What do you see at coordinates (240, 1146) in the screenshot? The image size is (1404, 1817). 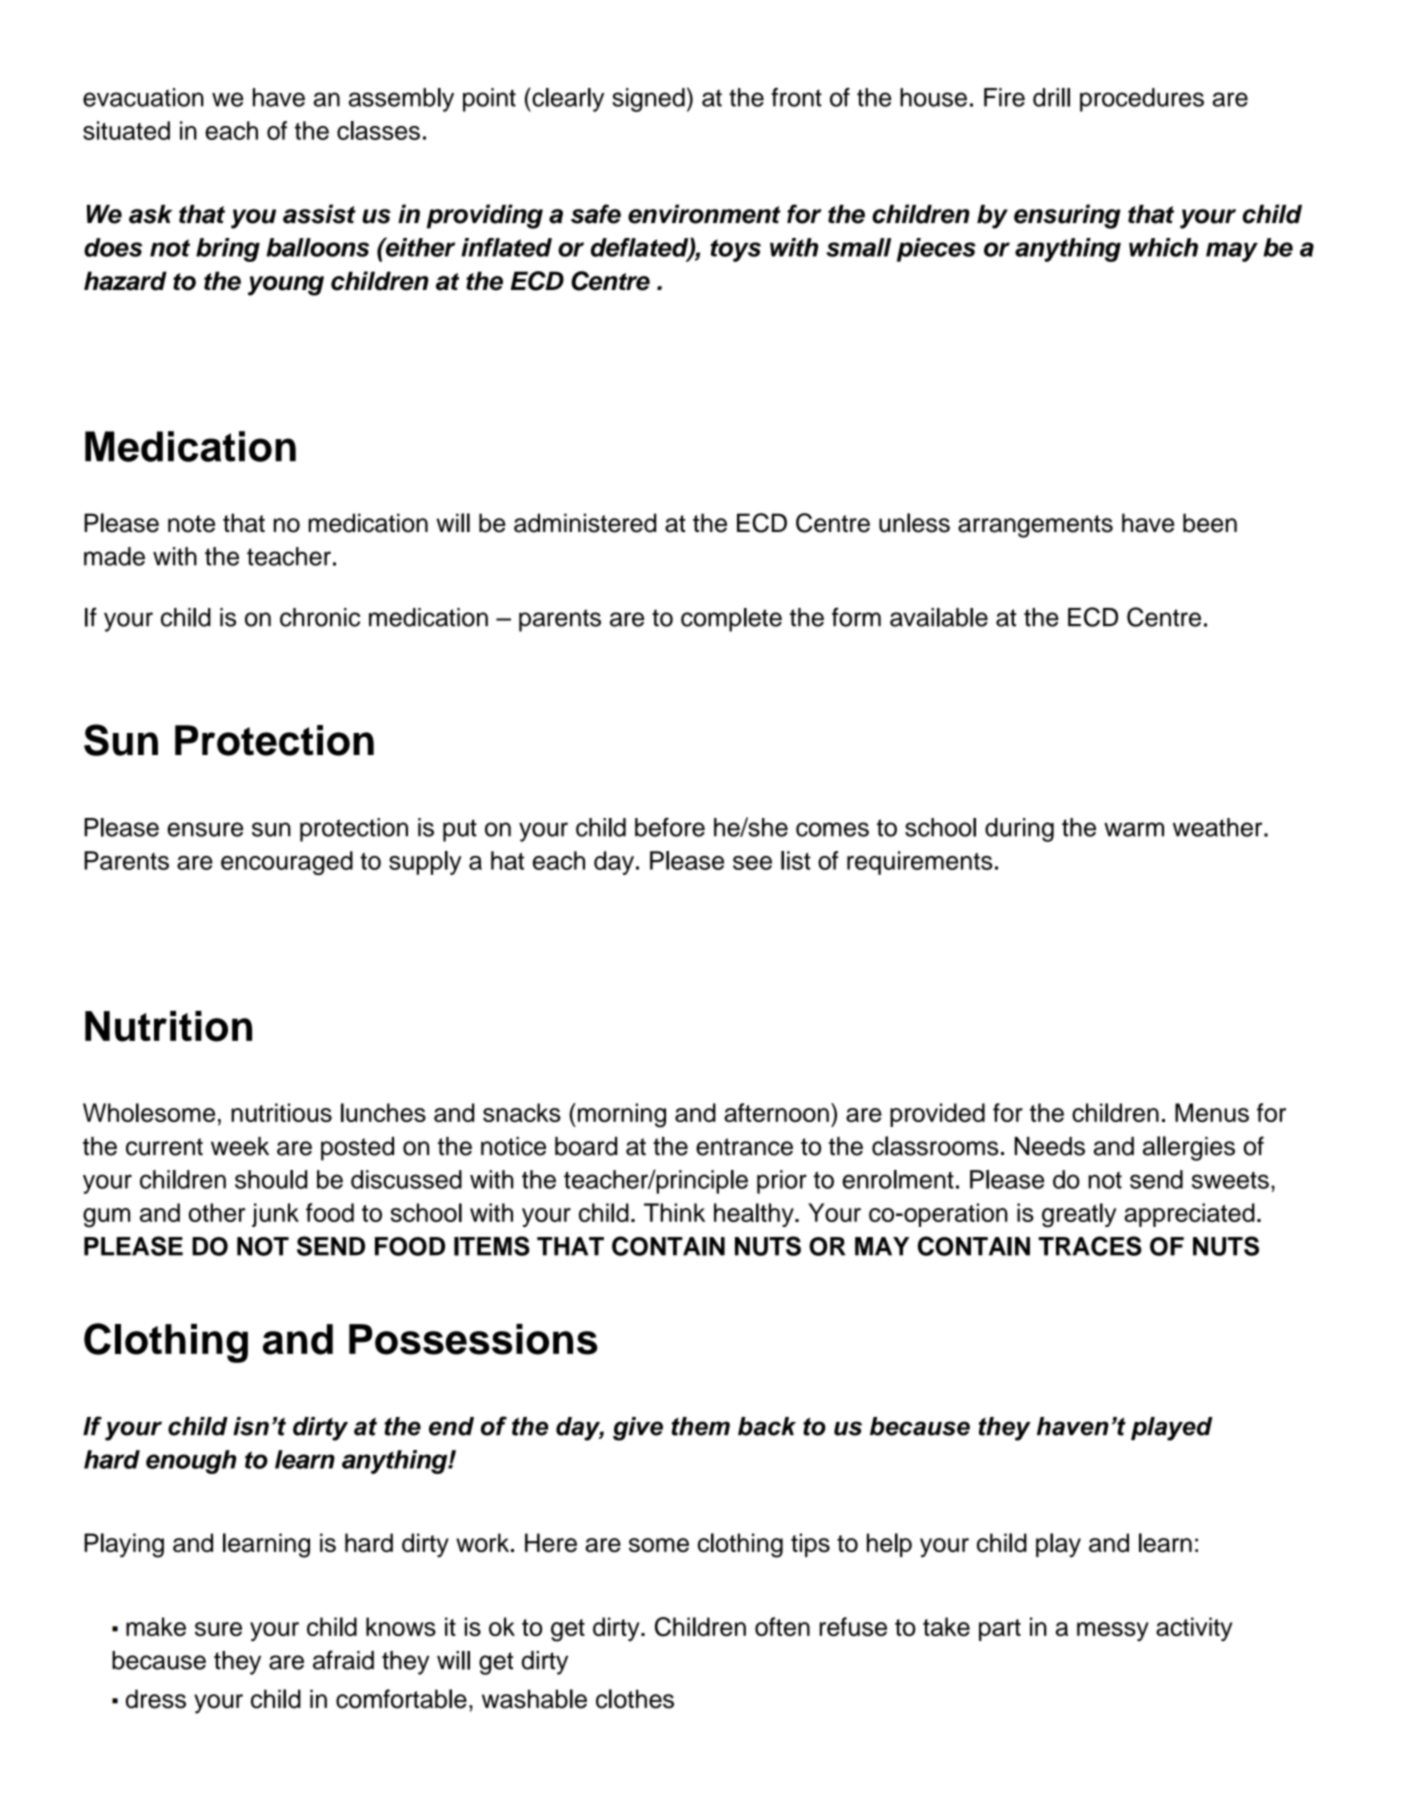 I see `week` at bounding box center [240, 1146].
